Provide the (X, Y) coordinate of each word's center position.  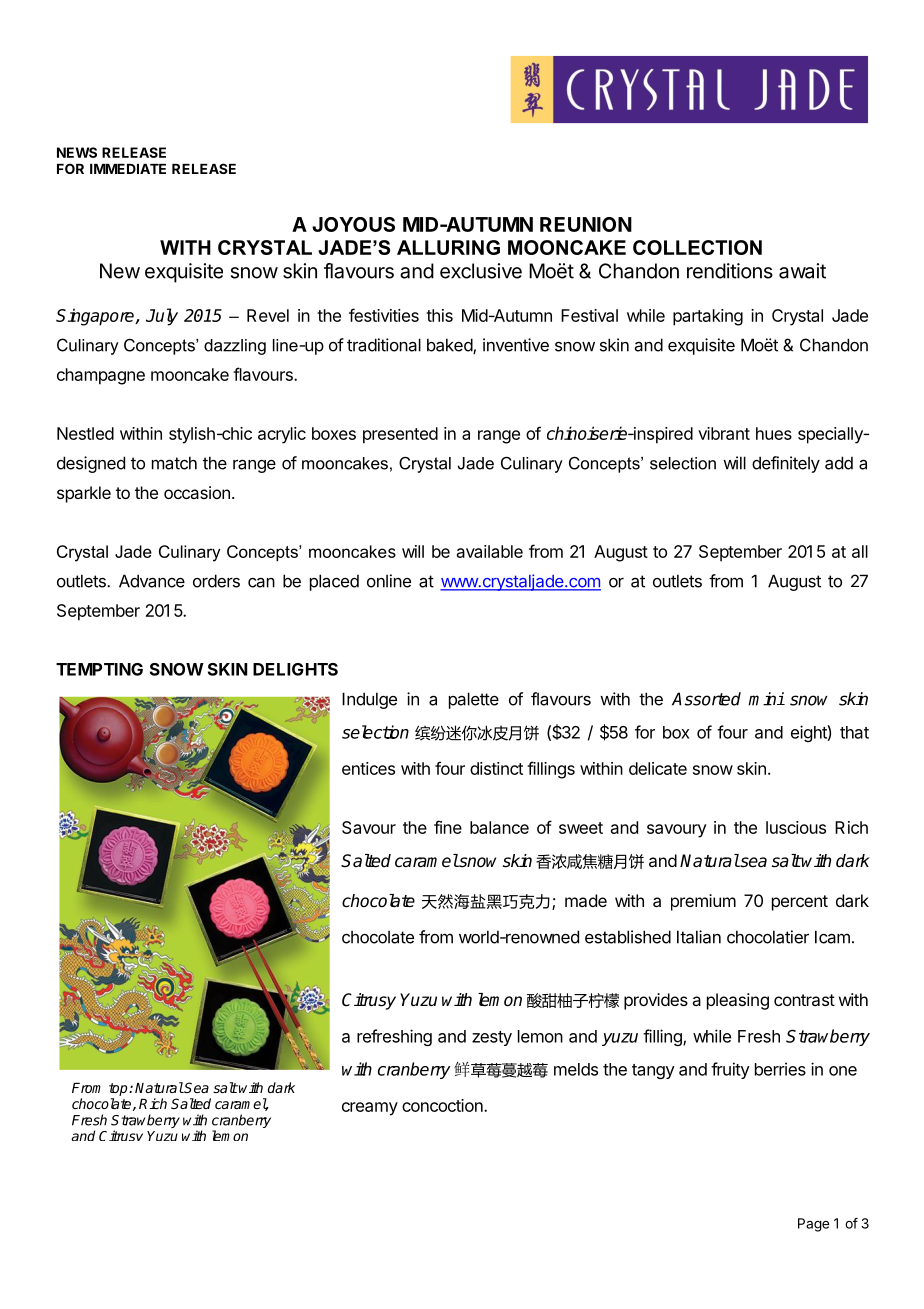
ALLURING (448, 247)
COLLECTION (697, 247)
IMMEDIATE (128, 169)
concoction (443, 1105)
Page (813, 1225)
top (119, 1089)
